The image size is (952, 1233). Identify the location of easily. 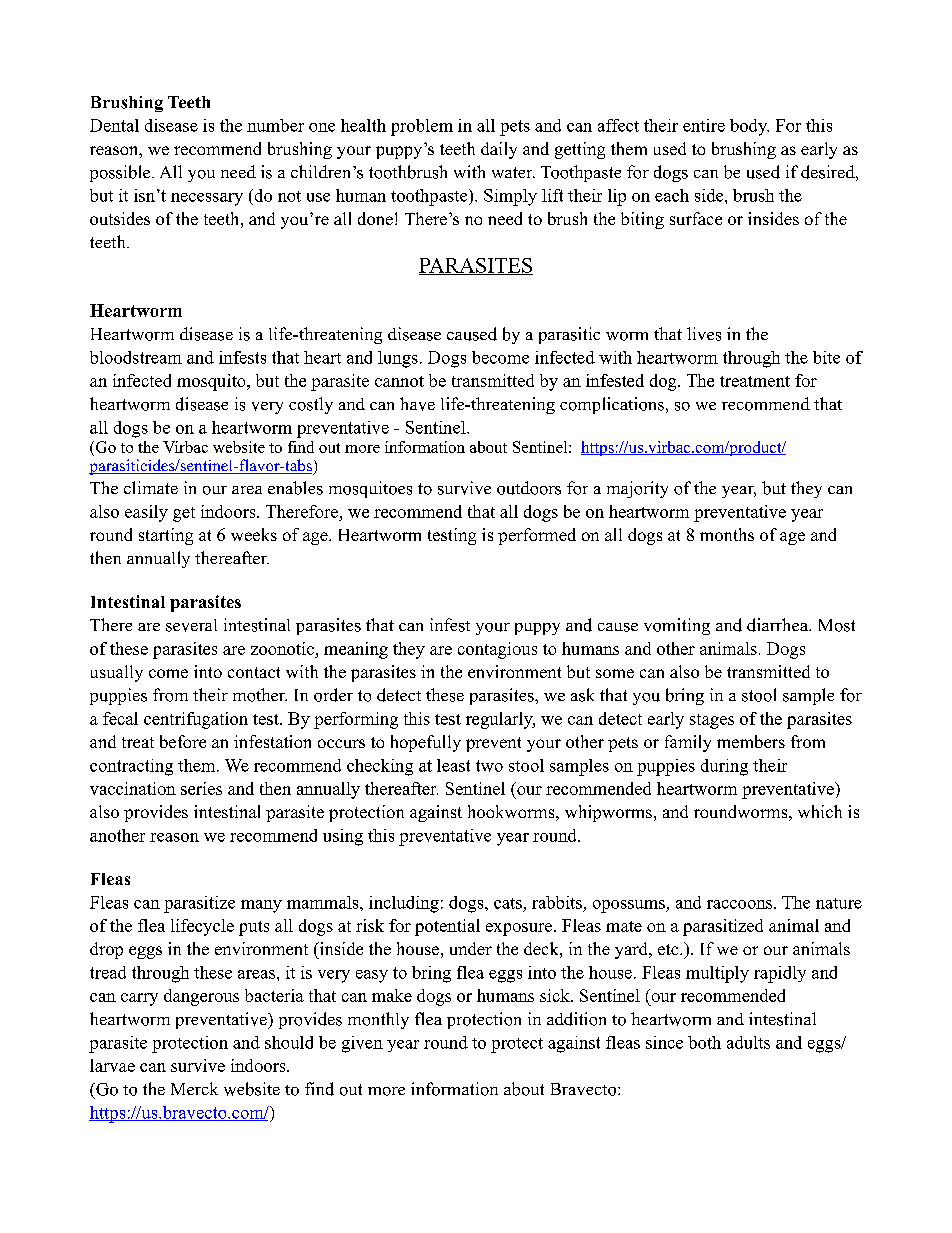
(146, 513).
